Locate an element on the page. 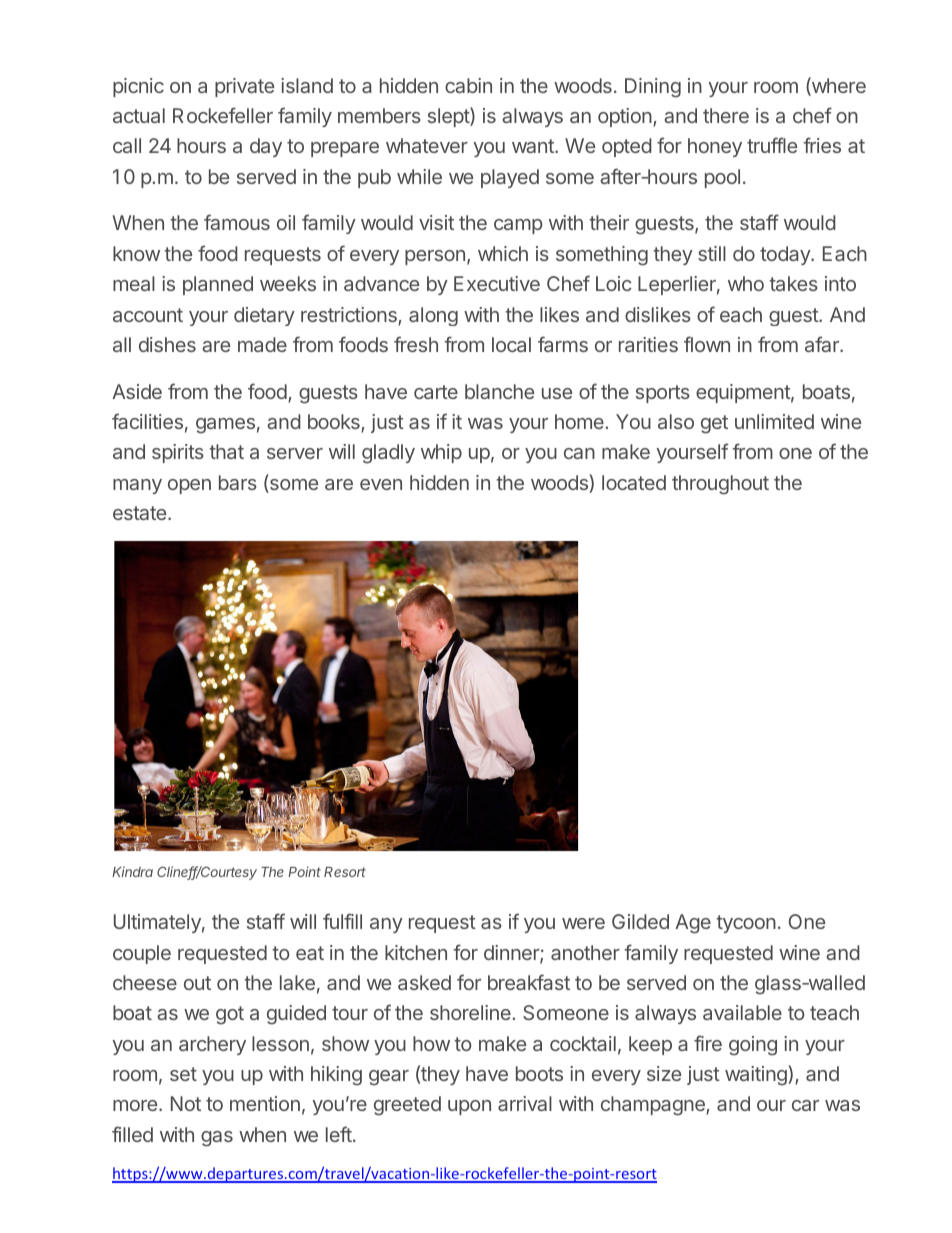 Image resolution: width=952 pixels, height=1233 pixels. private is located at coordinates (244, 87).
